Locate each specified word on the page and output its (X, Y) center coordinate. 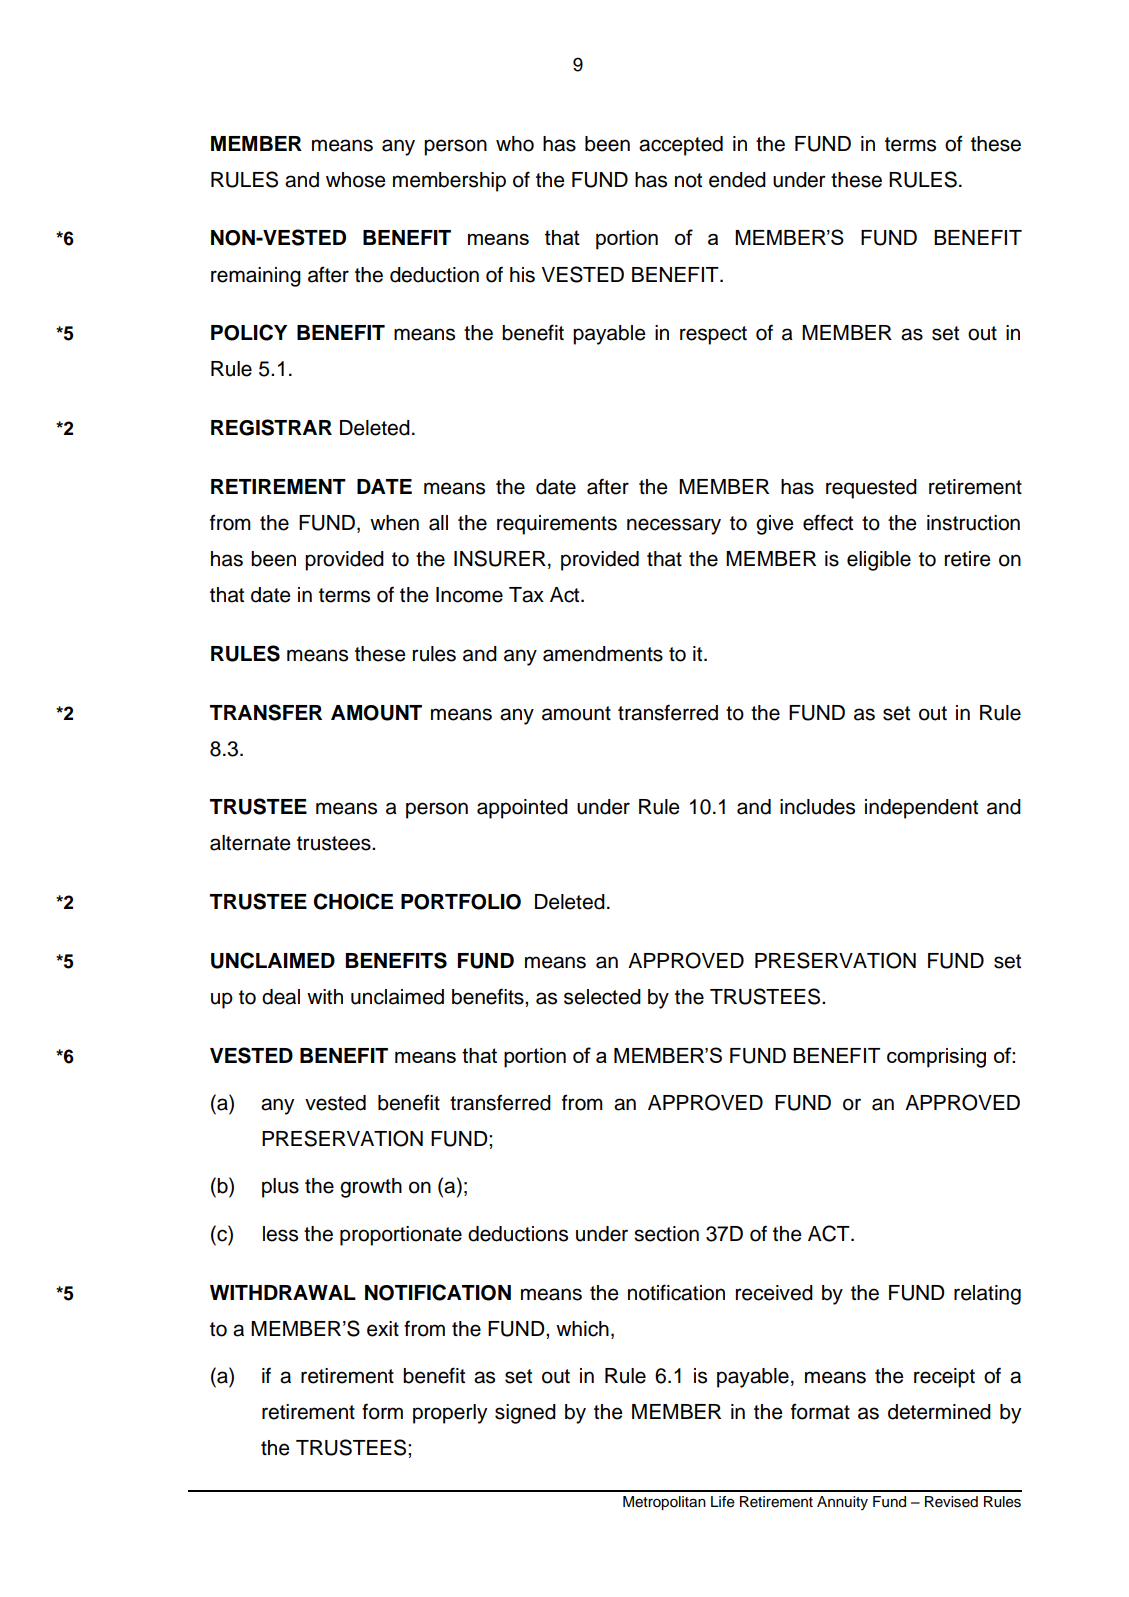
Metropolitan (664, 1503)
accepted (681, 146)
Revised (951, 1502)
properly (450, 1414)
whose (356, 180)
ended (737, 180)
